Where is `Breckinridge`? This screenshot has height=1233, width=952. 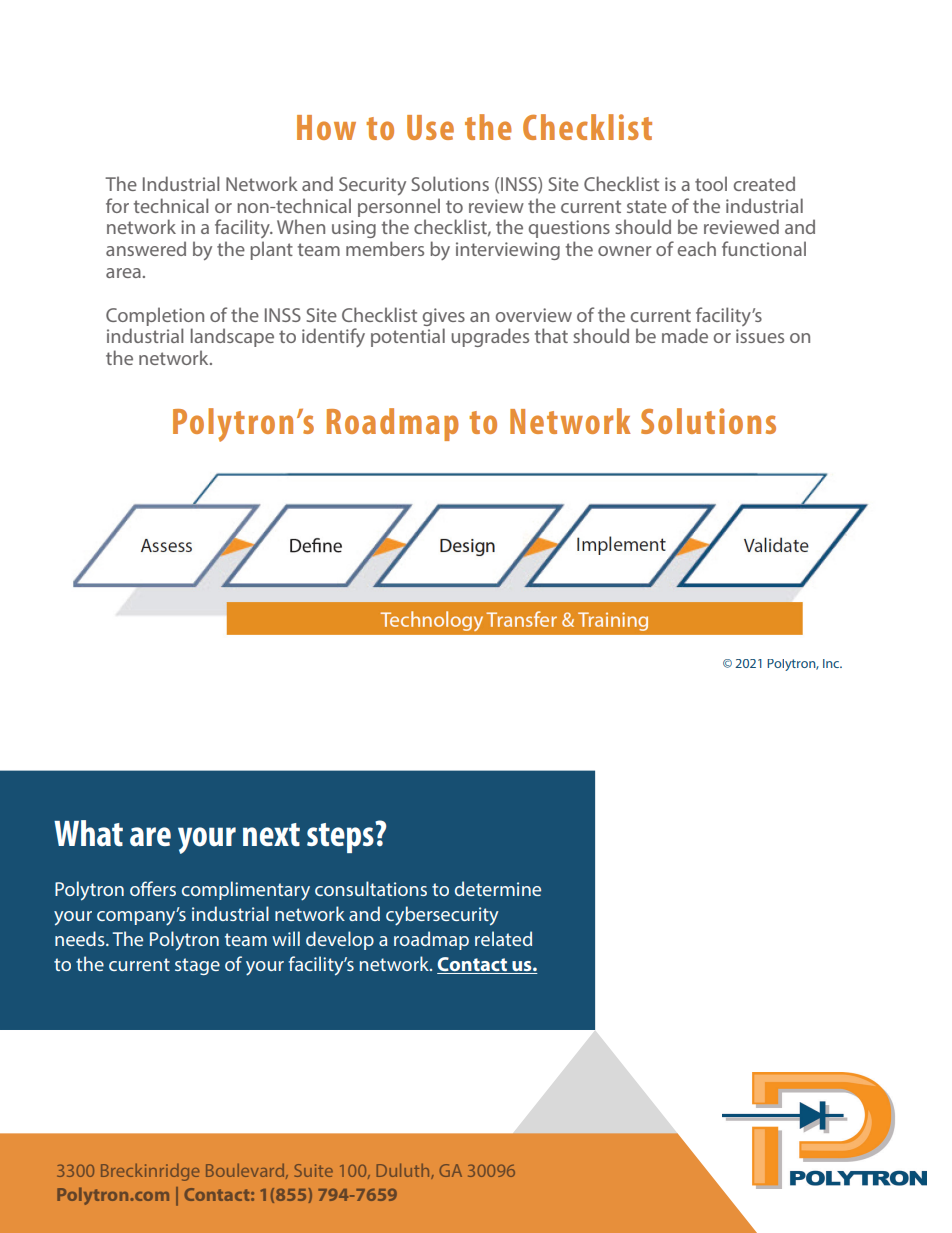
Breckinridge is located at coordinates (150, 1172).
